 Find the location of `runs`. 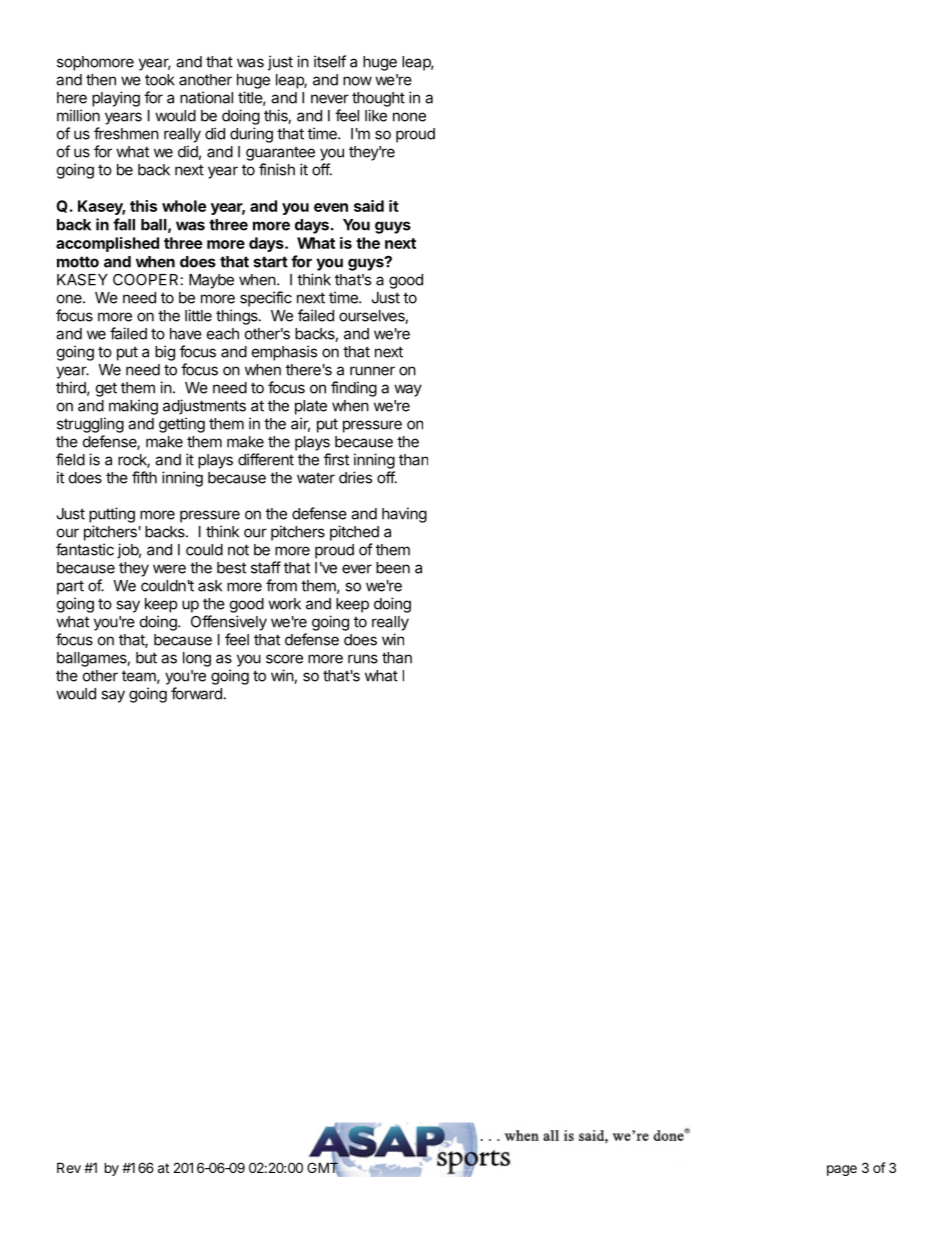

runs is located at coordinates (363, 659).
